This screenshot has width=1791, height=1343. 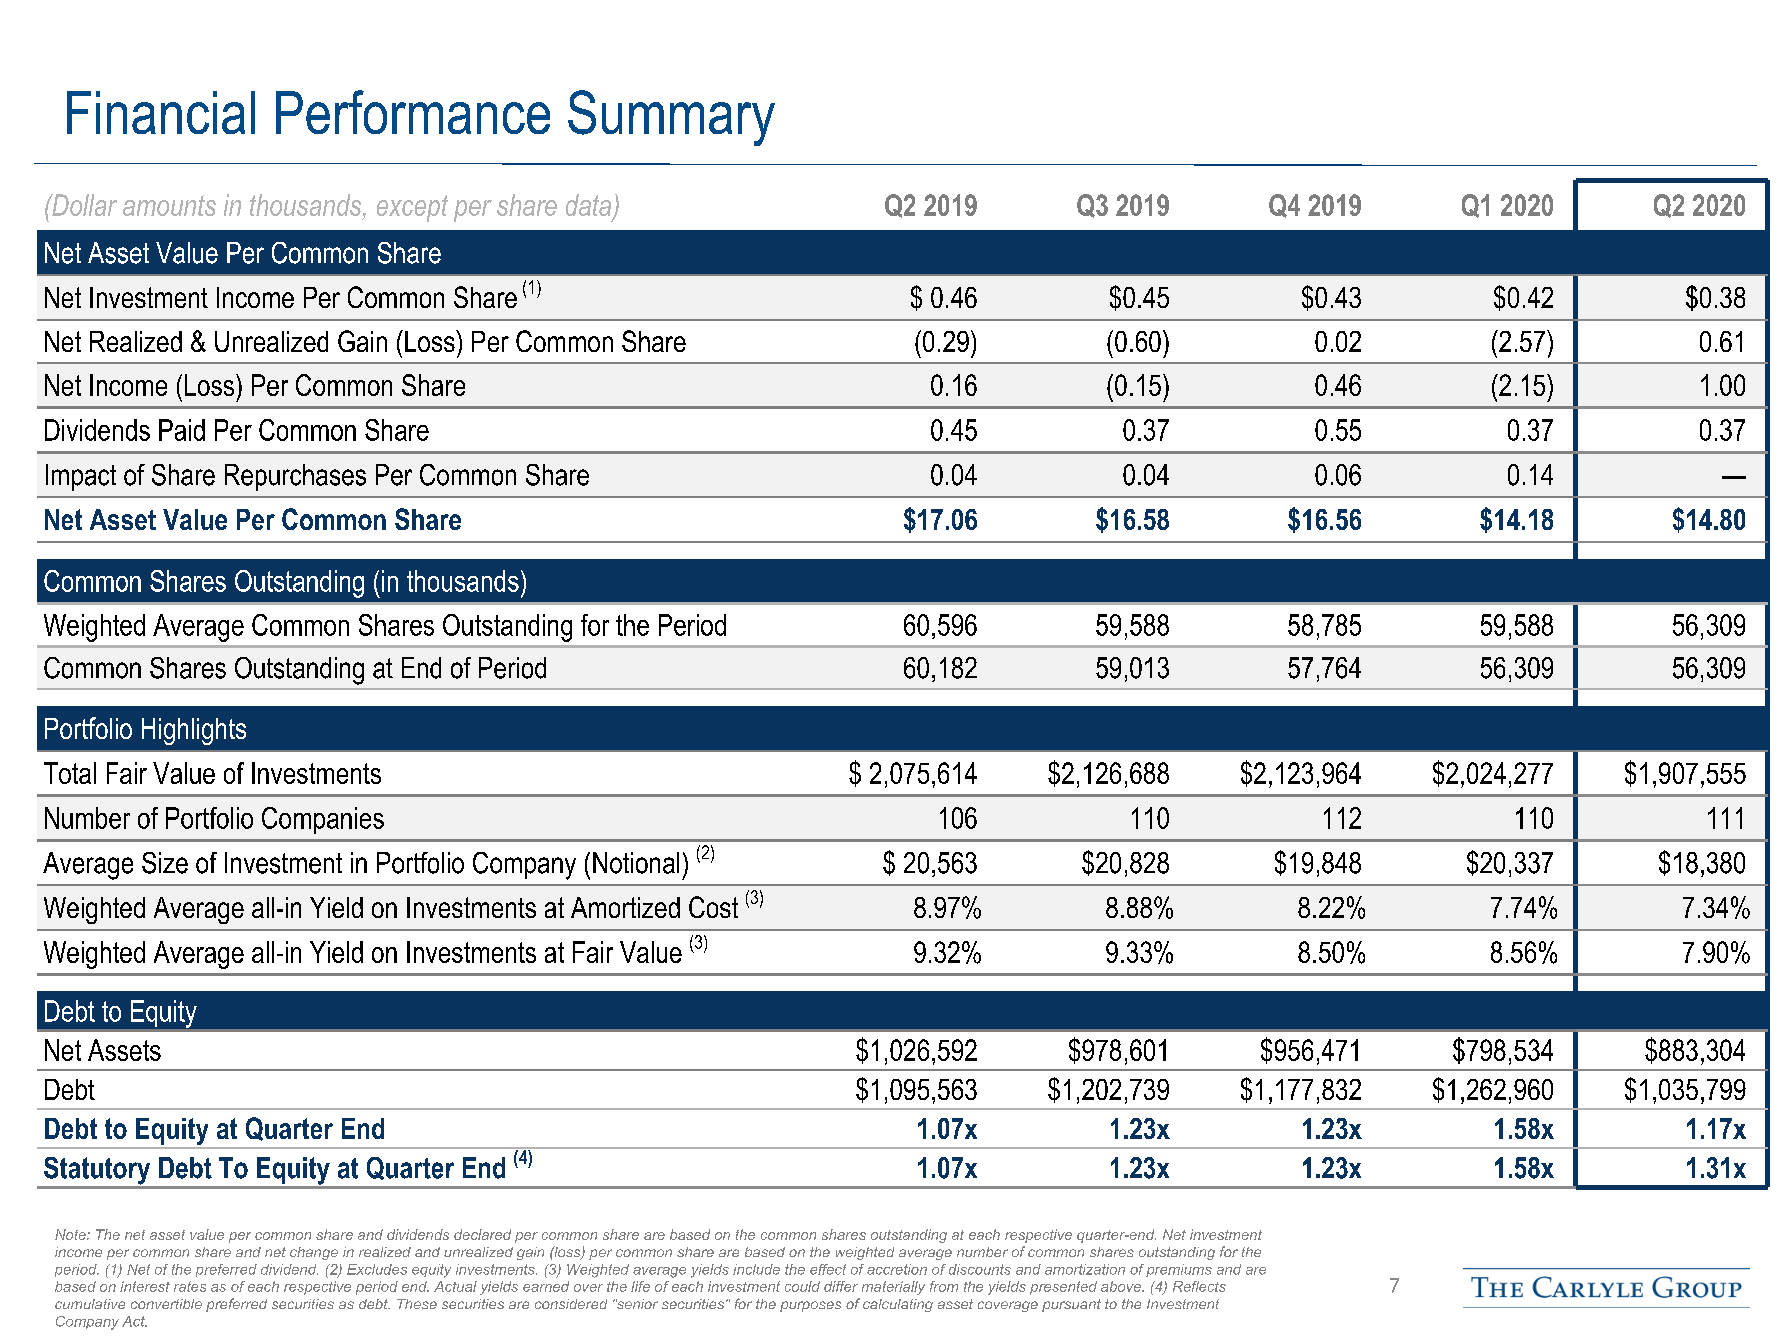 I want to click on Cost, so click(x=713, y=907).
